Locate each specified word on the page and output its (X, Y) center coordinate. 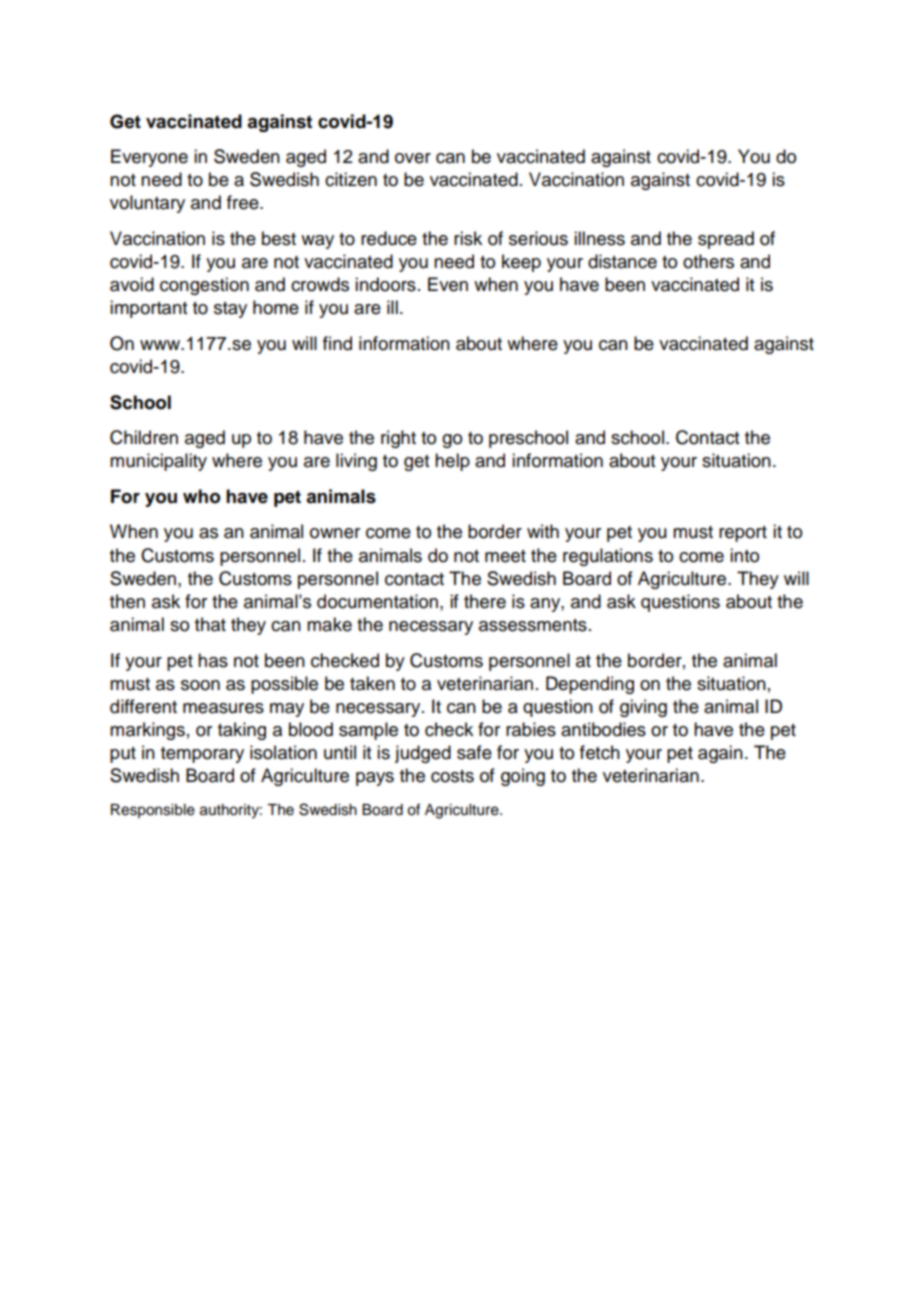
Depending (590, 685)
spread (726, 240)
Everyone (149, 158)
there (485, 601)
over (413, 158)
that (210, 624)
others (708, 261)
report (743, 534)
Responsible (153, 811)
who (201, 496)
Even (448, 284)
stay (230, 310)
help (452, 462)
